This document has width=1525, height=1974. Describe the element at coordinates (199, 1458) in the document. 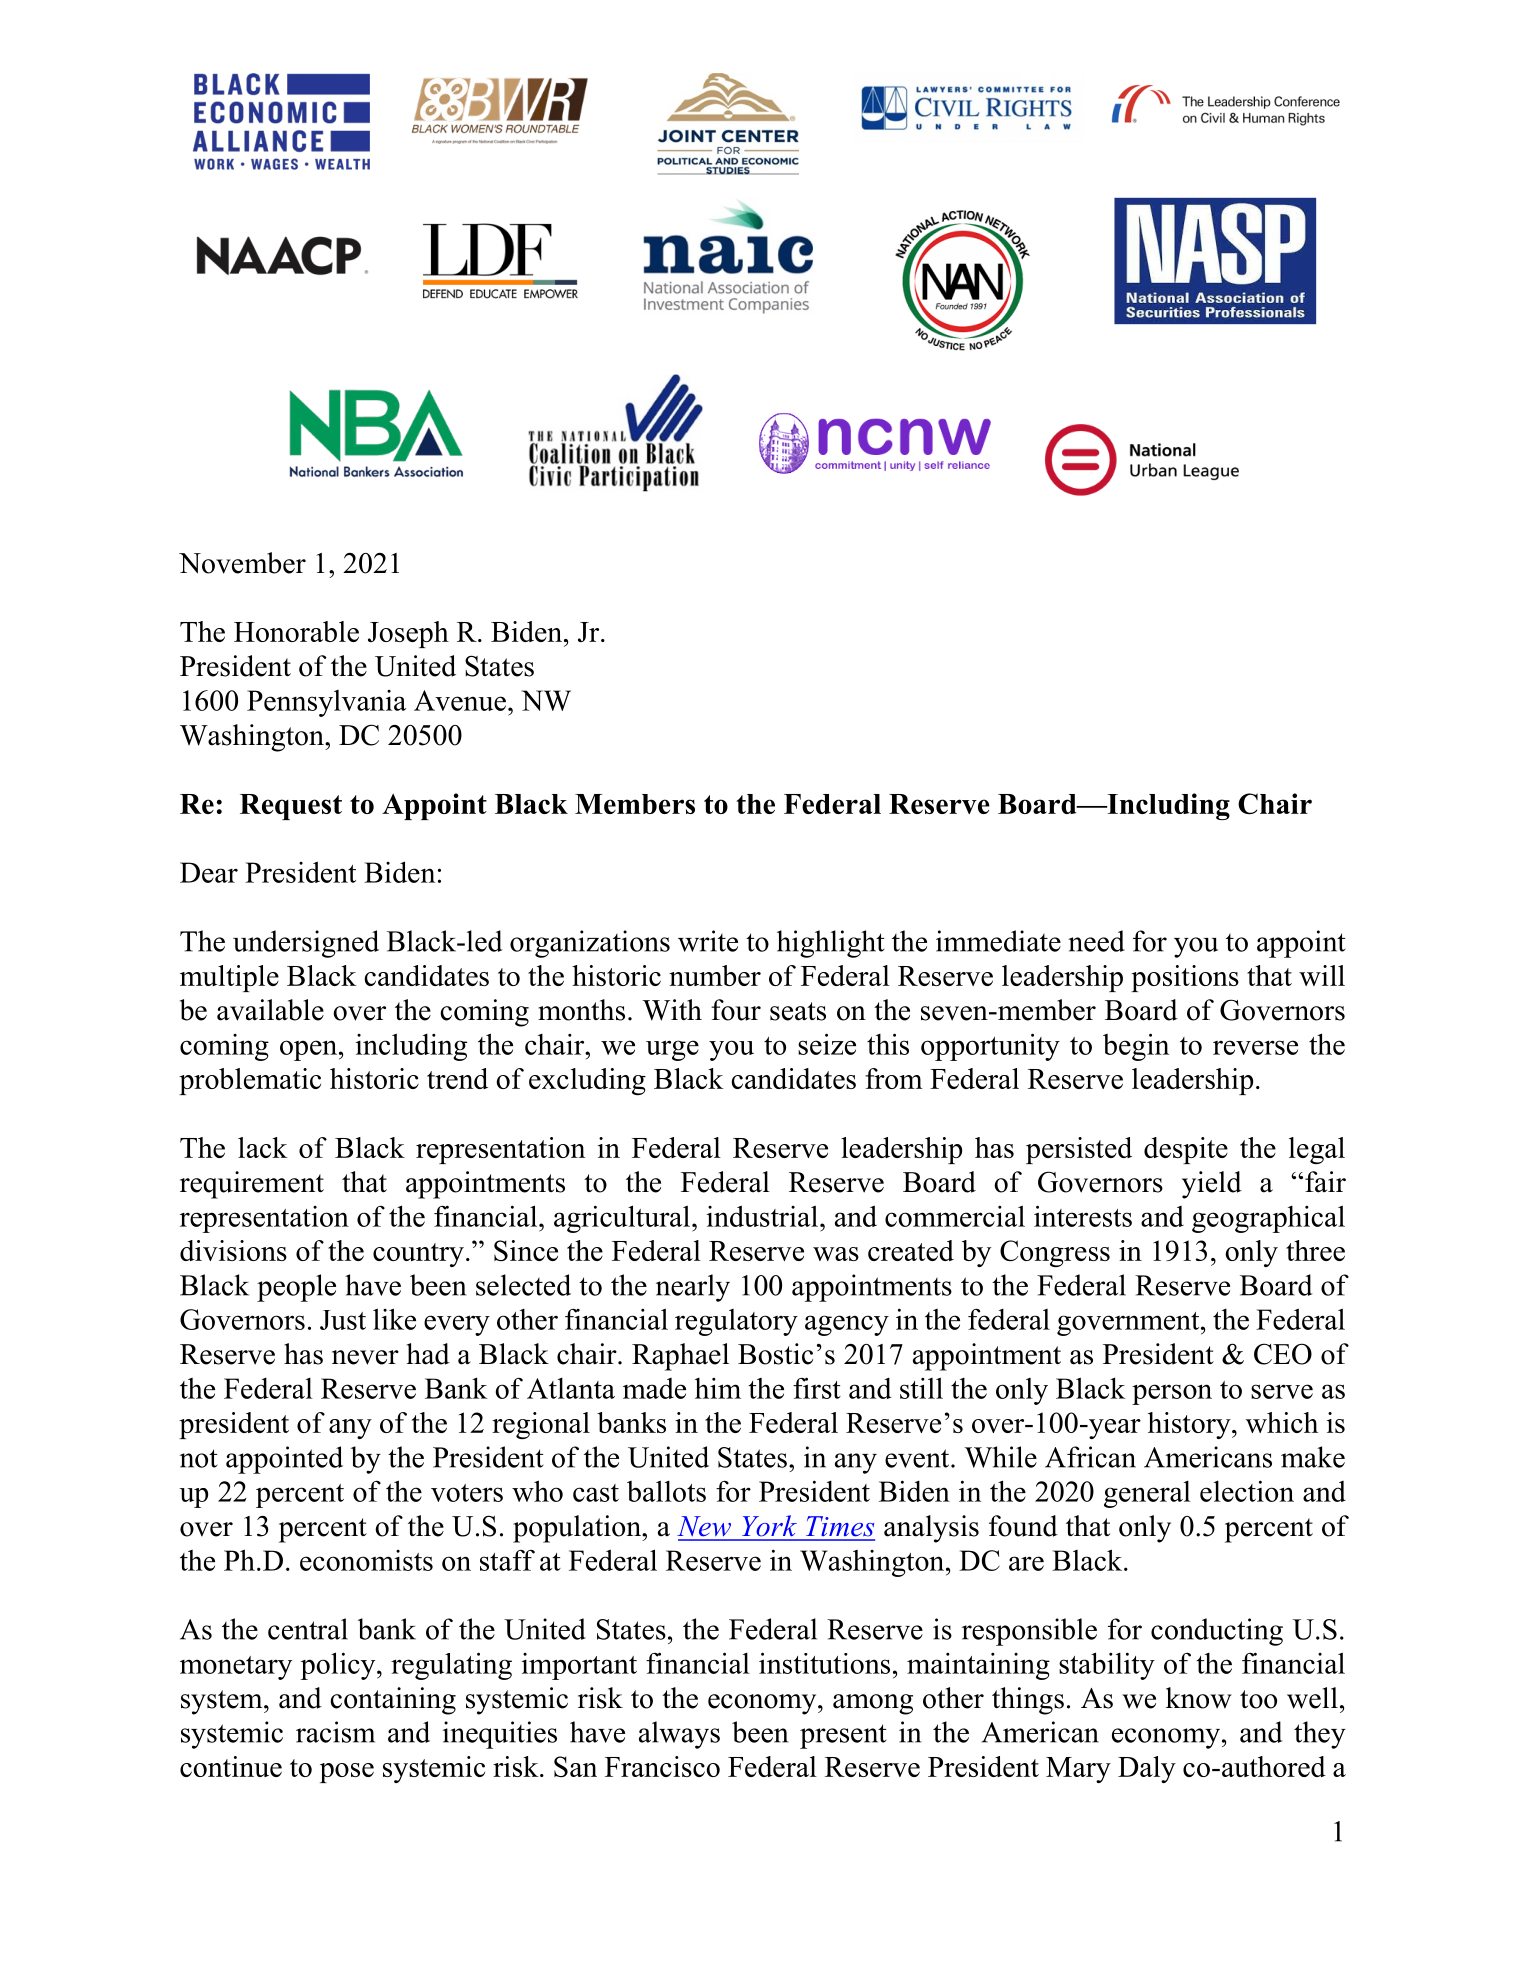

I see `not` at that location.
